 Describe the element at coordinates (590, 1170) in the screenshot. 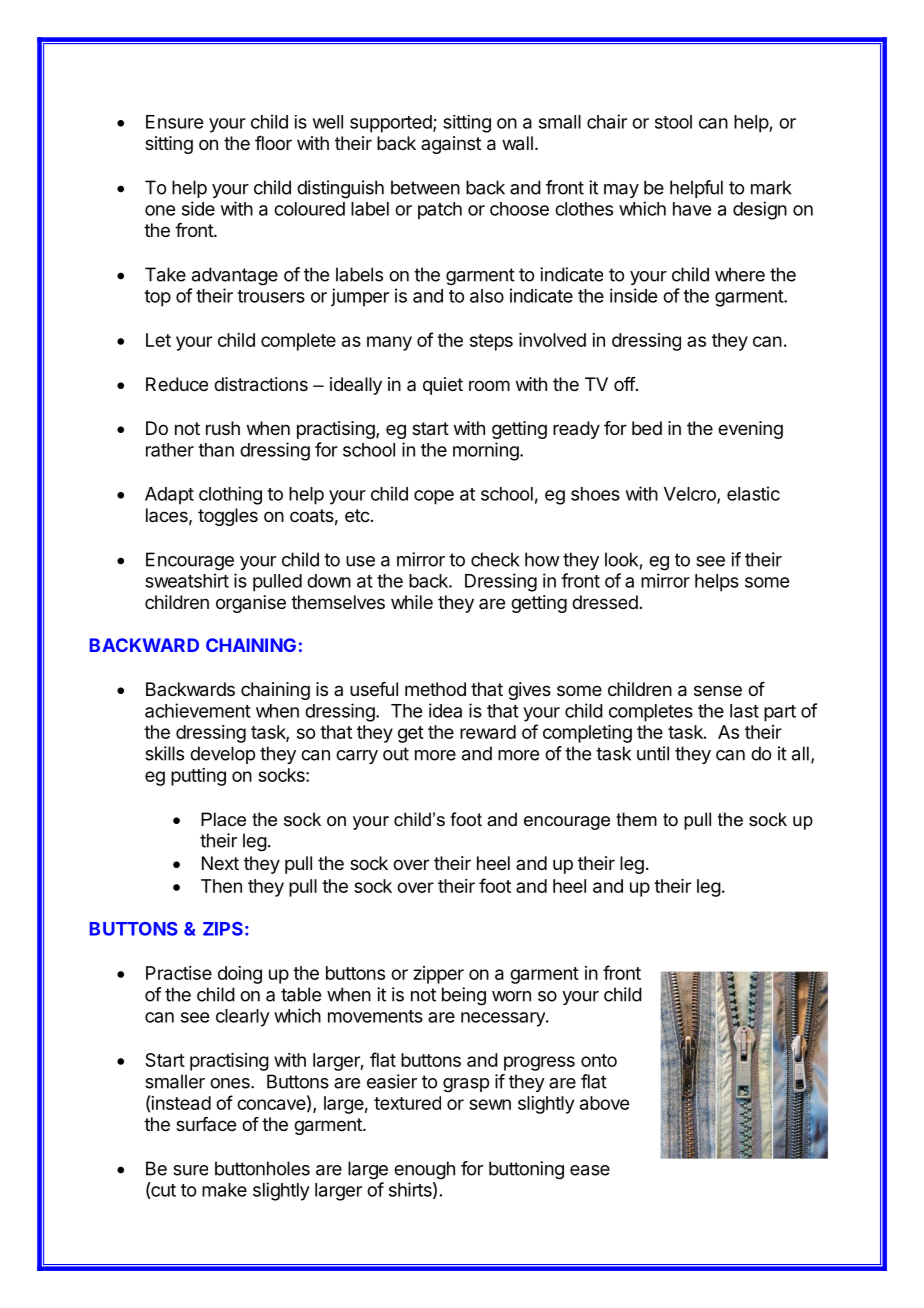

I see `ease` at that location.
